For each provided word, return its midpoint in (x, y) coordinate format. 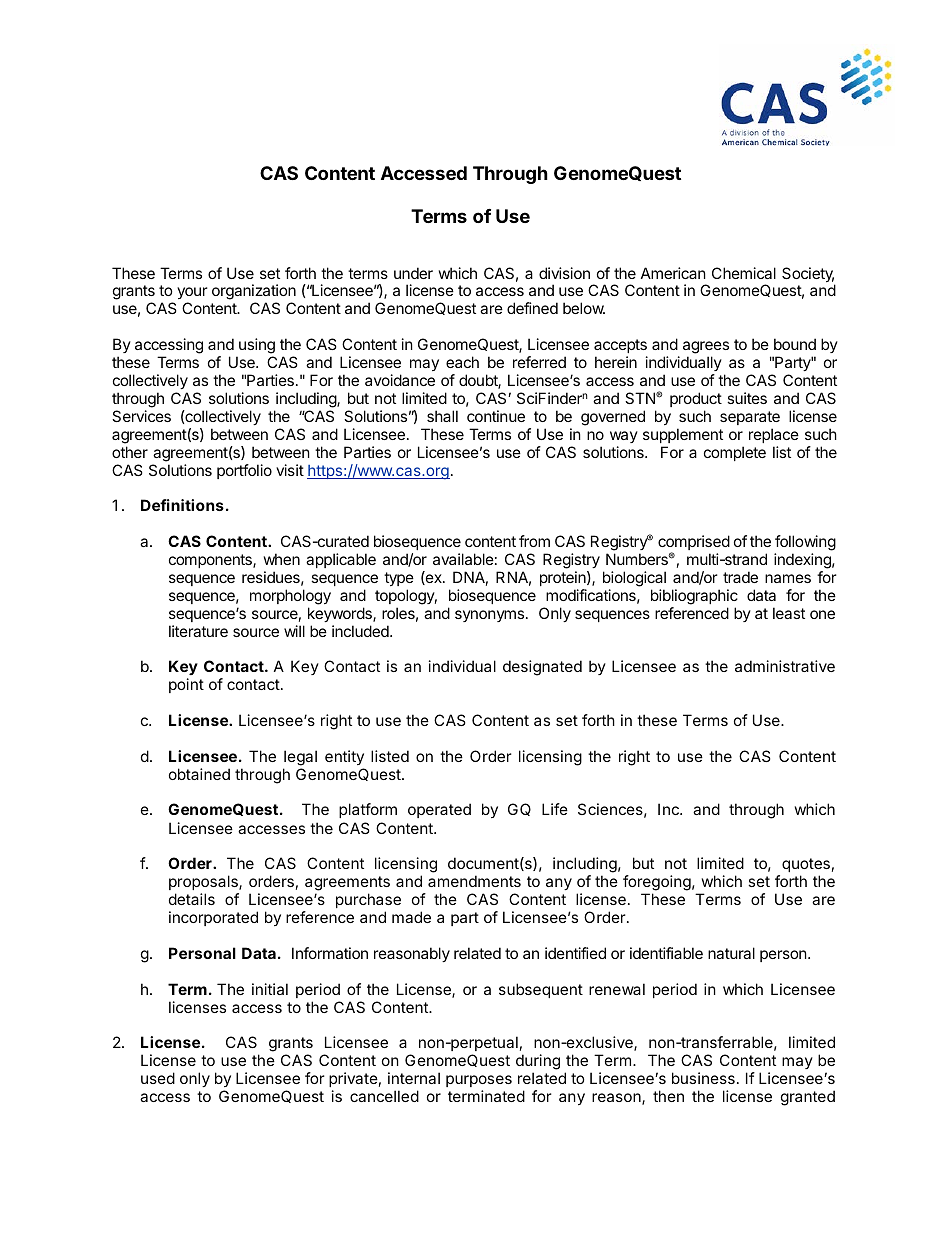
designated (542, 668)
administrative (785, 666)
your (192, 295)
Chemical (744, 273)
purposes (479, 1083)
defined (532, 308)
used (158, 1078)
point (186, 685)
